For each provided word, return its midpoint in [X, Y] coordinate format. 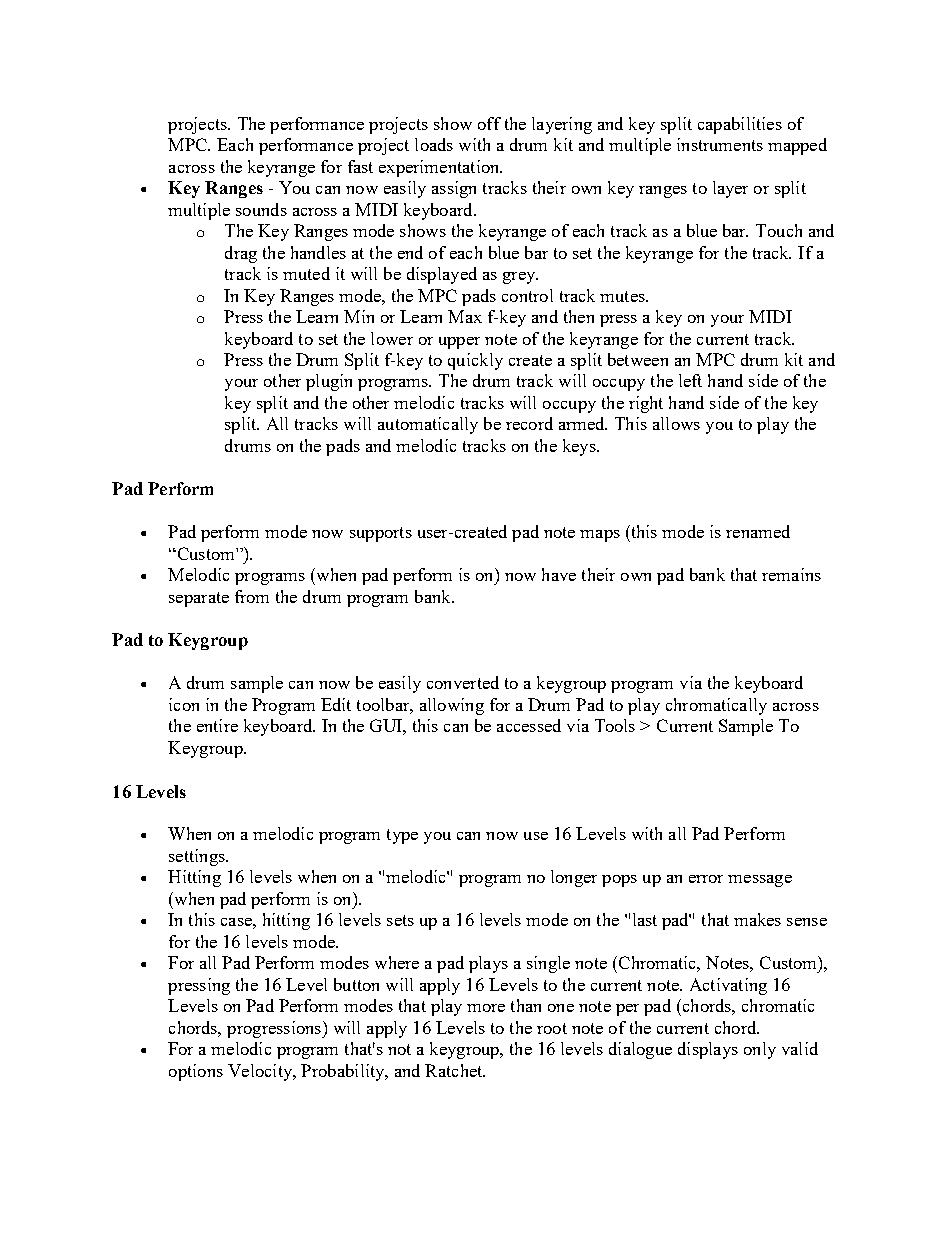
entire [217, 725]
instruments [720, 144]
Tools [615, 725]
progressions [275, 1029]
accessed [529, 725]
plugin [329, 382]
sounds [261, 209]
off [489, 123]
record [529, 423]
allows [676, 423]
